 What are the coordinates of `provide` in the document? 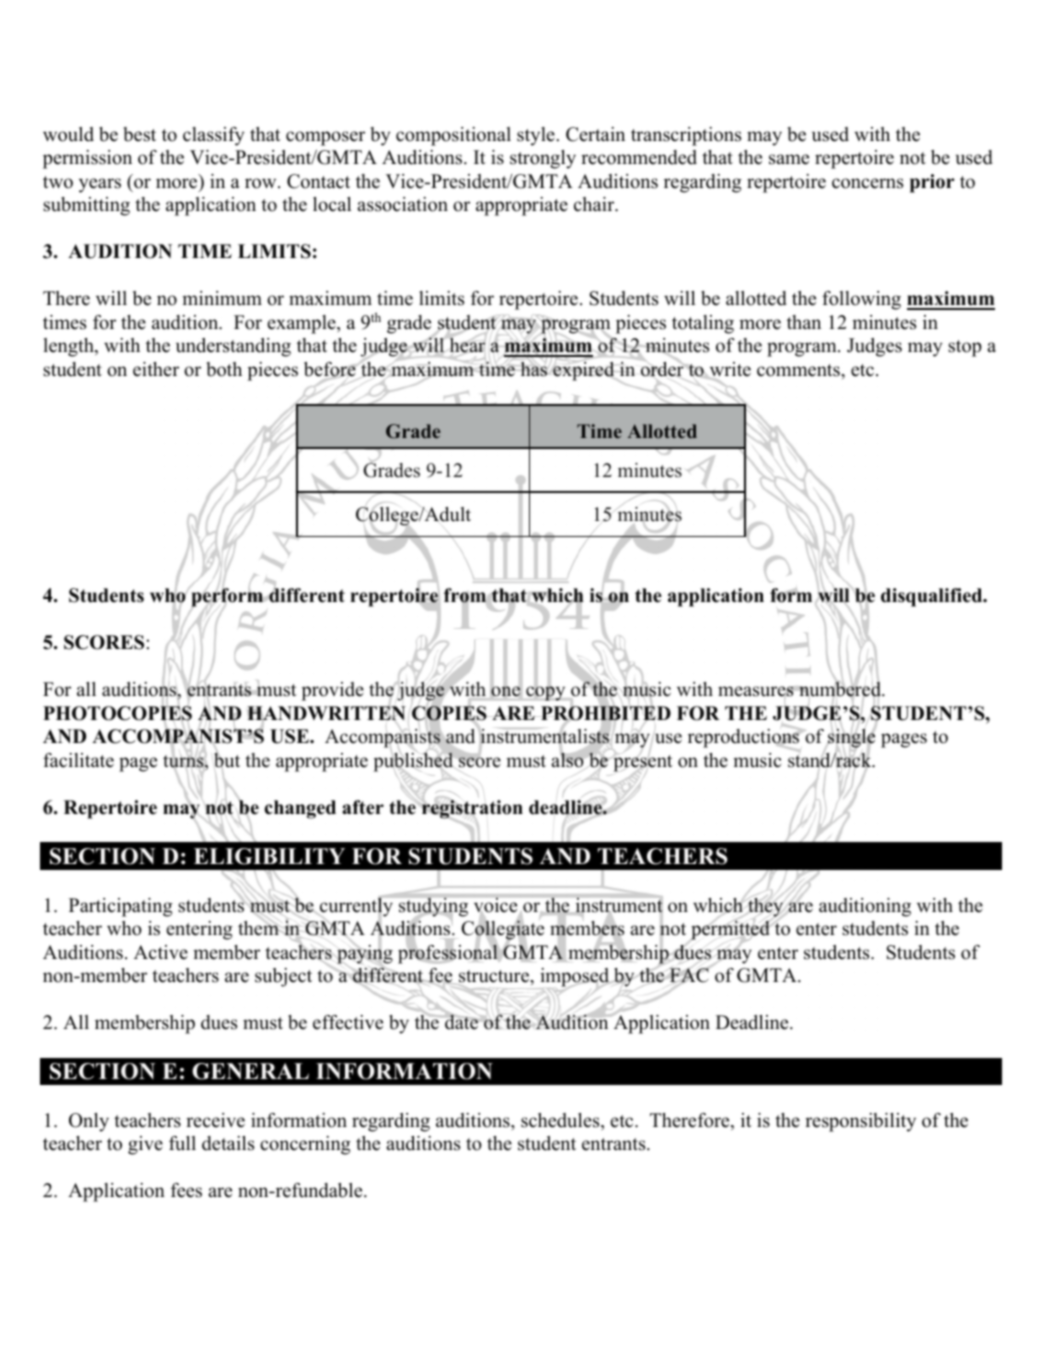 It's located at (332, 691).
